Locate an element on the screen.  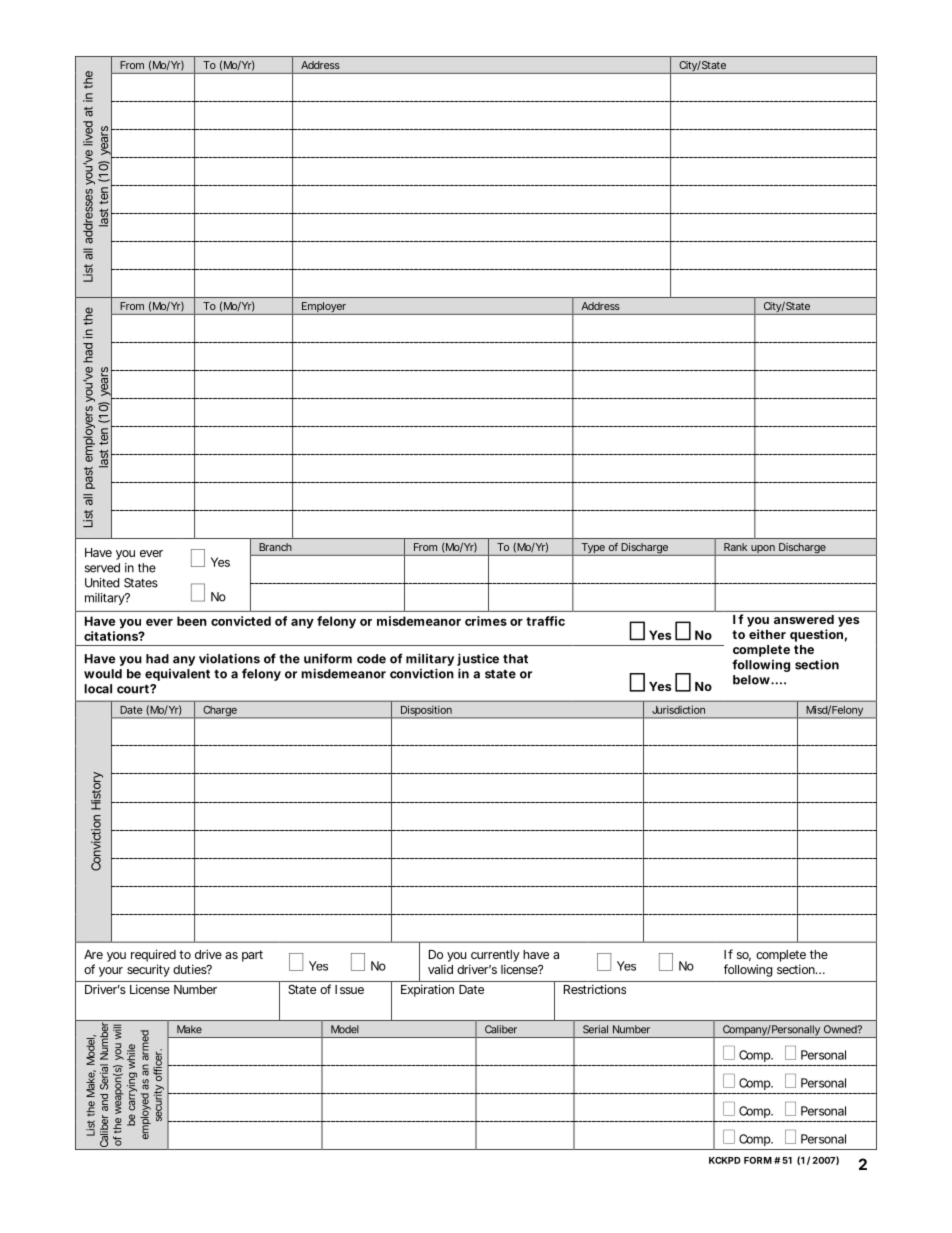
Type is located at coordinates (593, 549).
